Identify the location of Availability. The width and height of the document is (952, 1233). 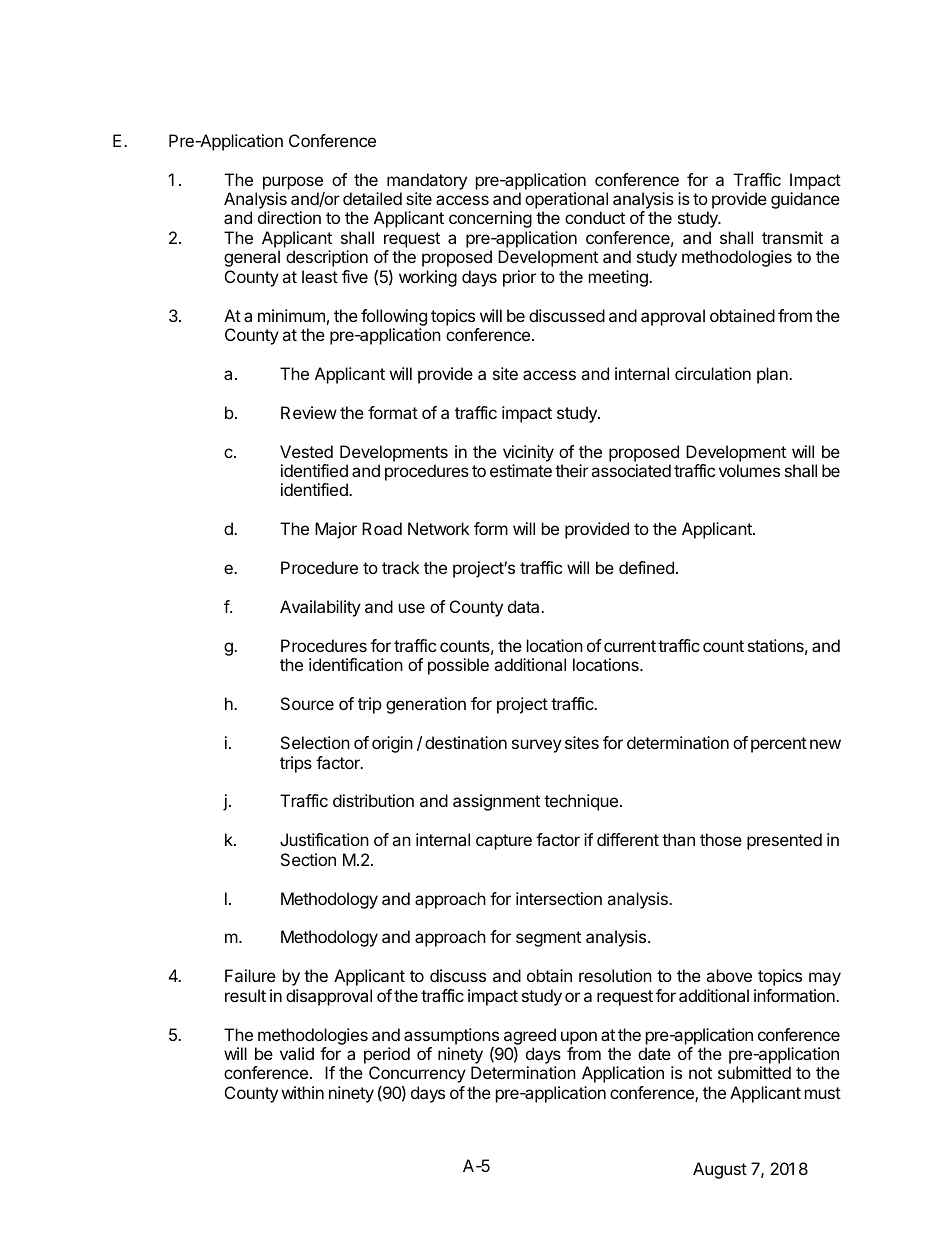
(320, 608).
